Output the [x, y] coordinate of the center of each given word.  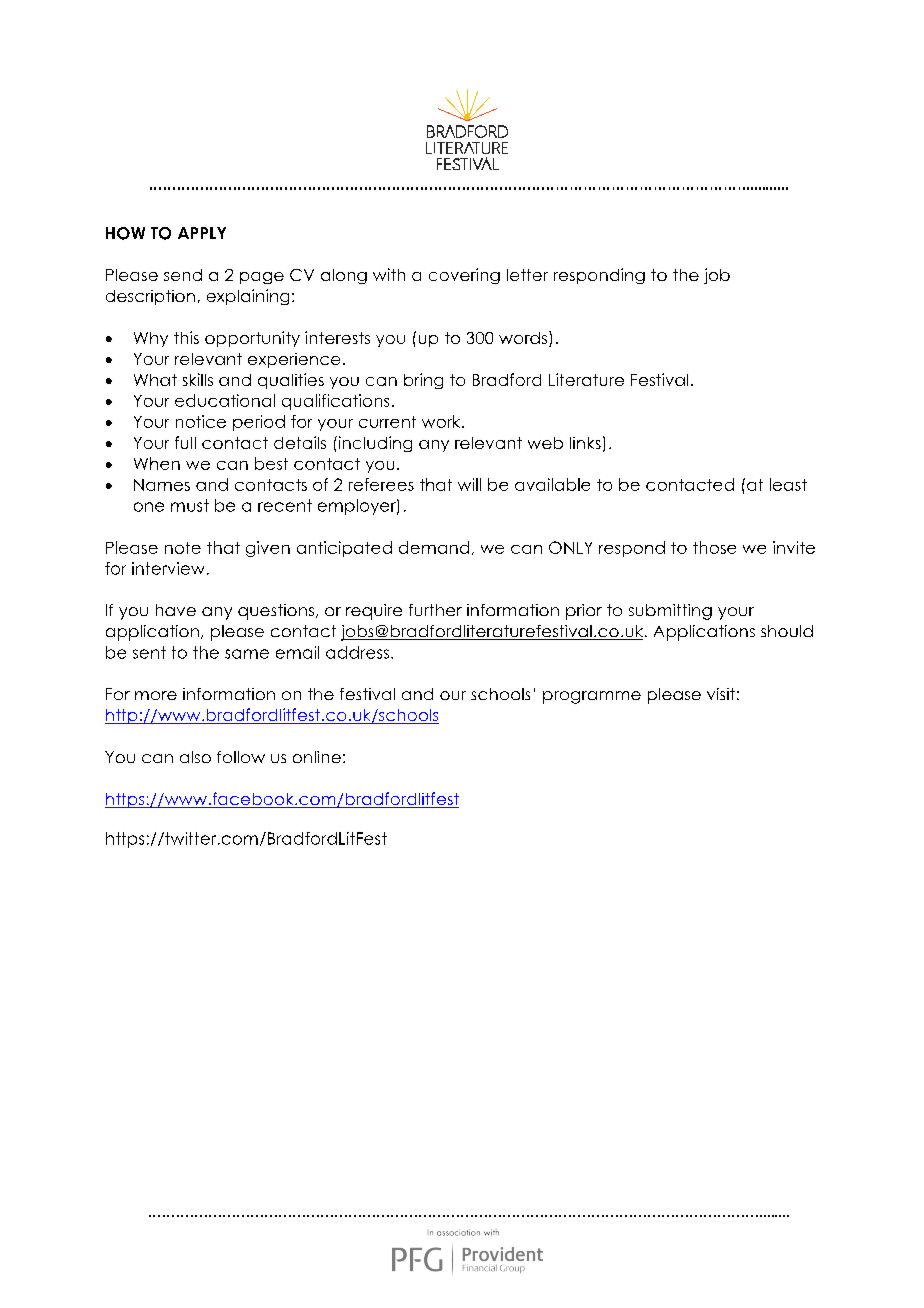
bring [423, 381]
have [176, 610]
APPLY [202, 233]
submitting [670, 612]
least [788, 484]
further [435, 610]
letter [527, 275]
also [195, 757]
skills [198, 379]
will [469, 484]
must [190, 505]
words [523, 338]
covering [464, 276]
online [317, 757]
